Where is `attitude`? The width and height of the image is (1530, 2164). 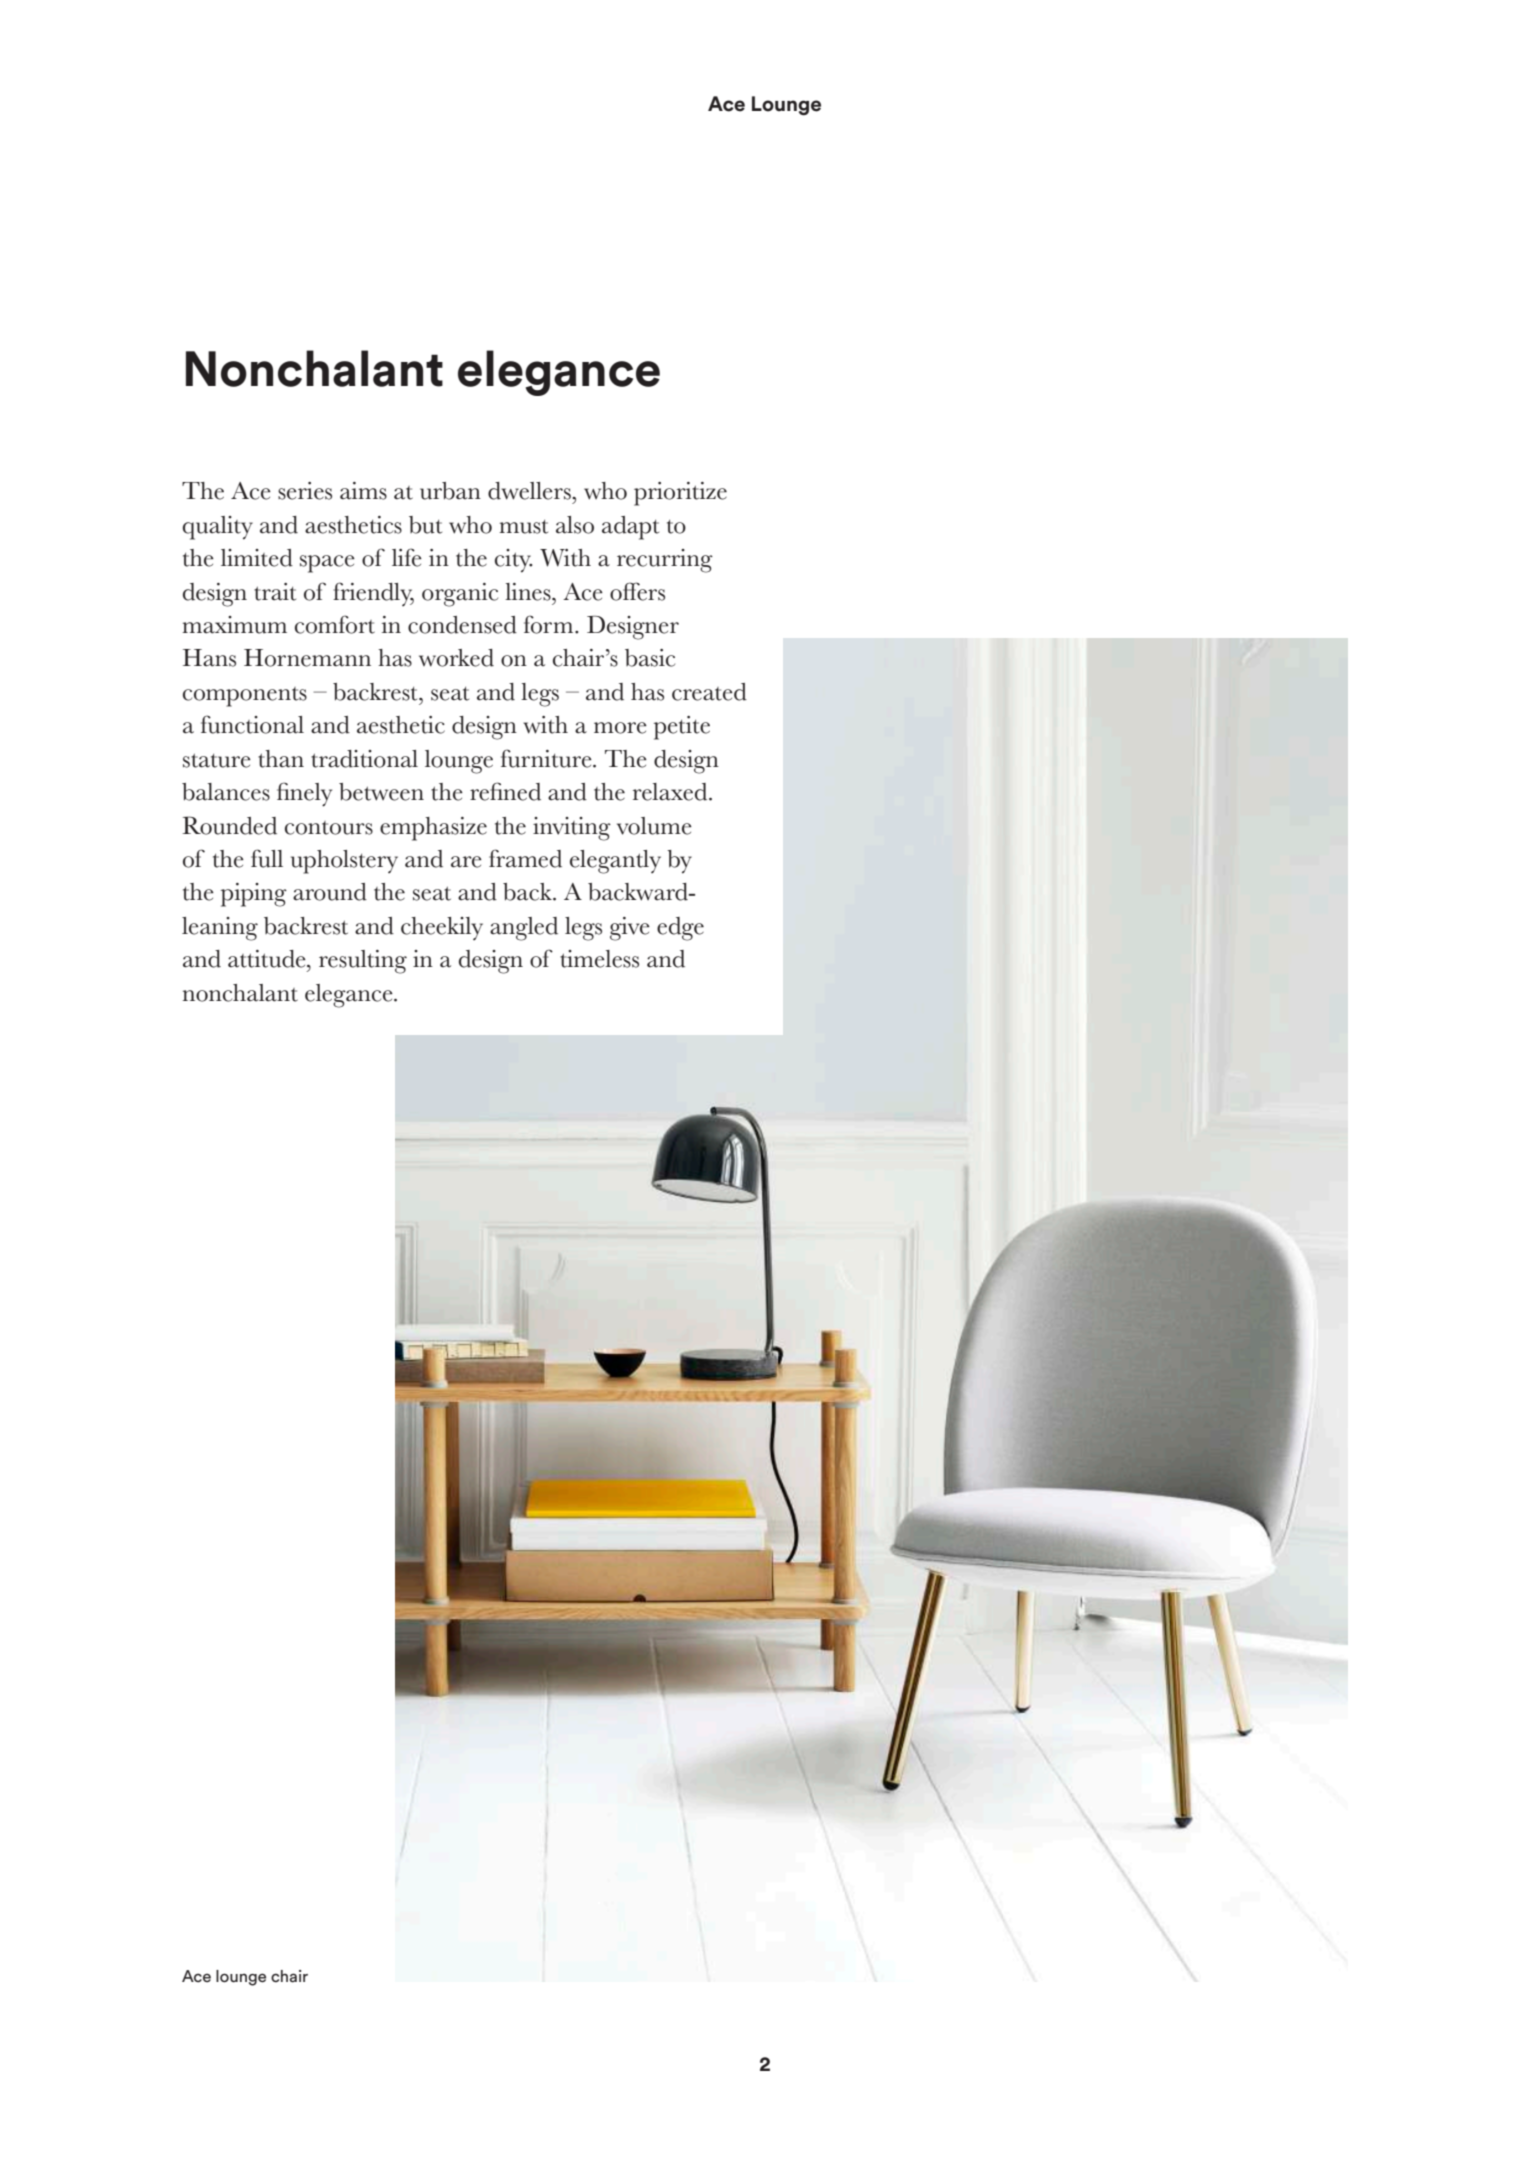 attitude is located at coordinates (268, 959).
